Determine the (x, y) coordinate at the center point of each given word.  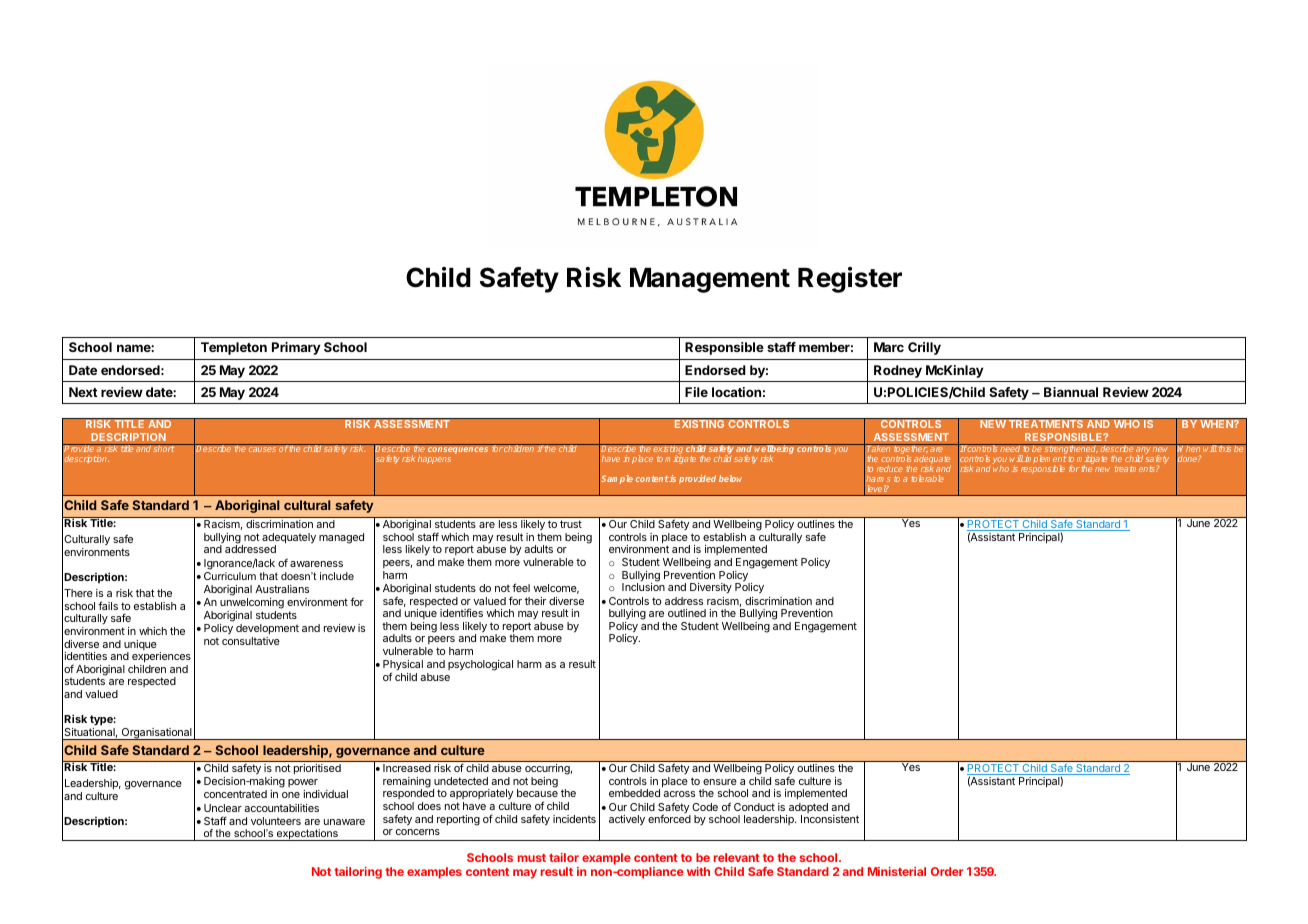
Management (710, 280)
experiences (161, 657)
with (698, 871)
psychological (480, 665)
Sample (617, 479)
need (1010, 448)
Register (850, 280)
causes (262, 449)
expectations (307, 835)
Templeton (234, 348)
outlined (687, 613)
